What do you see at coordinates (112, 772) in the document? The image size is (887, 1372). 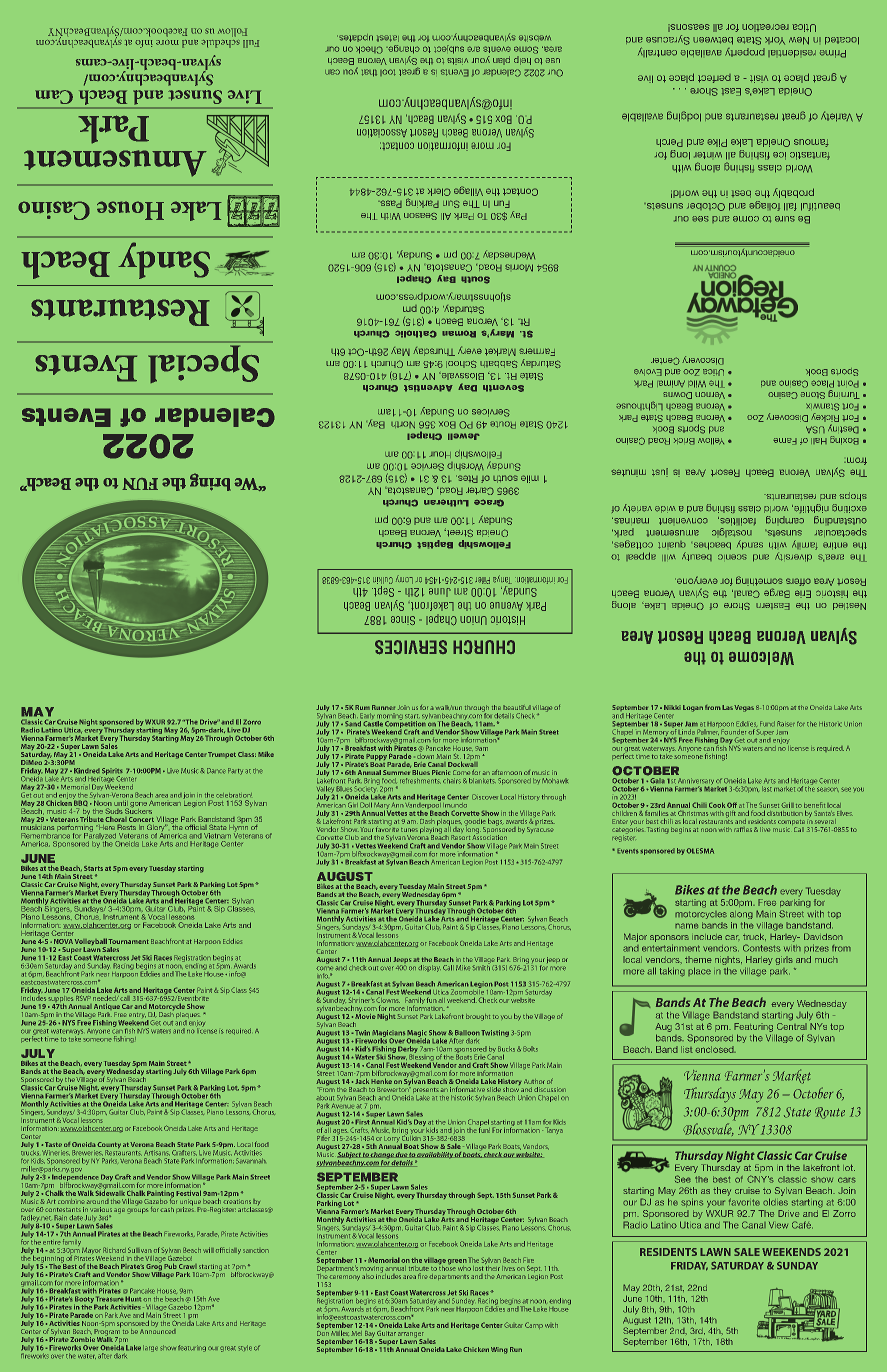 I see `Spirits` at bounding box center [112, 772].
